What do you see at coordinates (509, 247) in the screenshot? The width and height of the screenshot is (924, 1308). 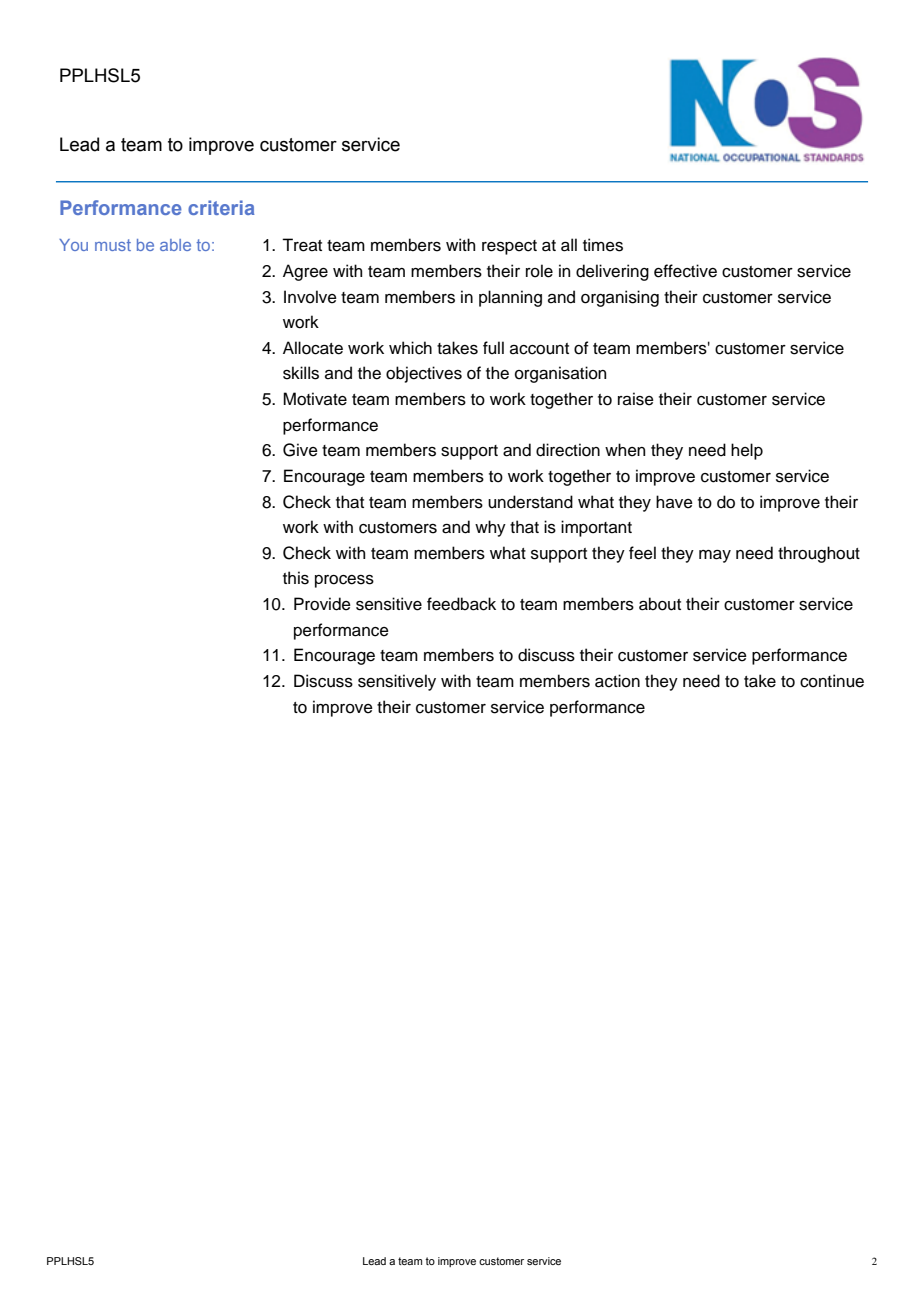 I see `respect` at bounding box center [509, 247].
